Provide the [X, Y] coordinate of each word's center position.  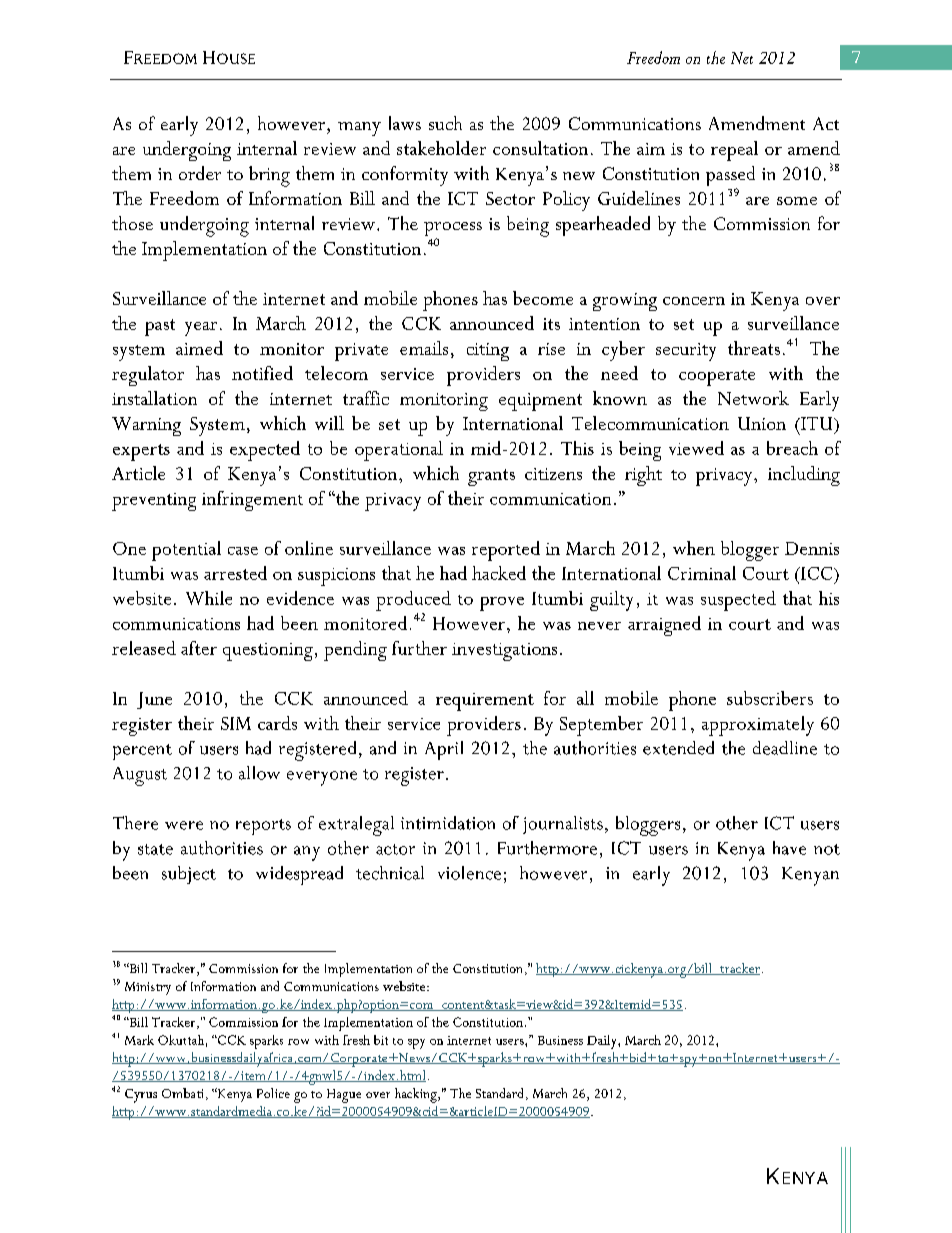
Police [273, 1093]
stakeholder [441, 148]
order [200, 173]
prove [502, 604]
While [209, 598]
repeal [734, 151]
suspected [738, 601]
